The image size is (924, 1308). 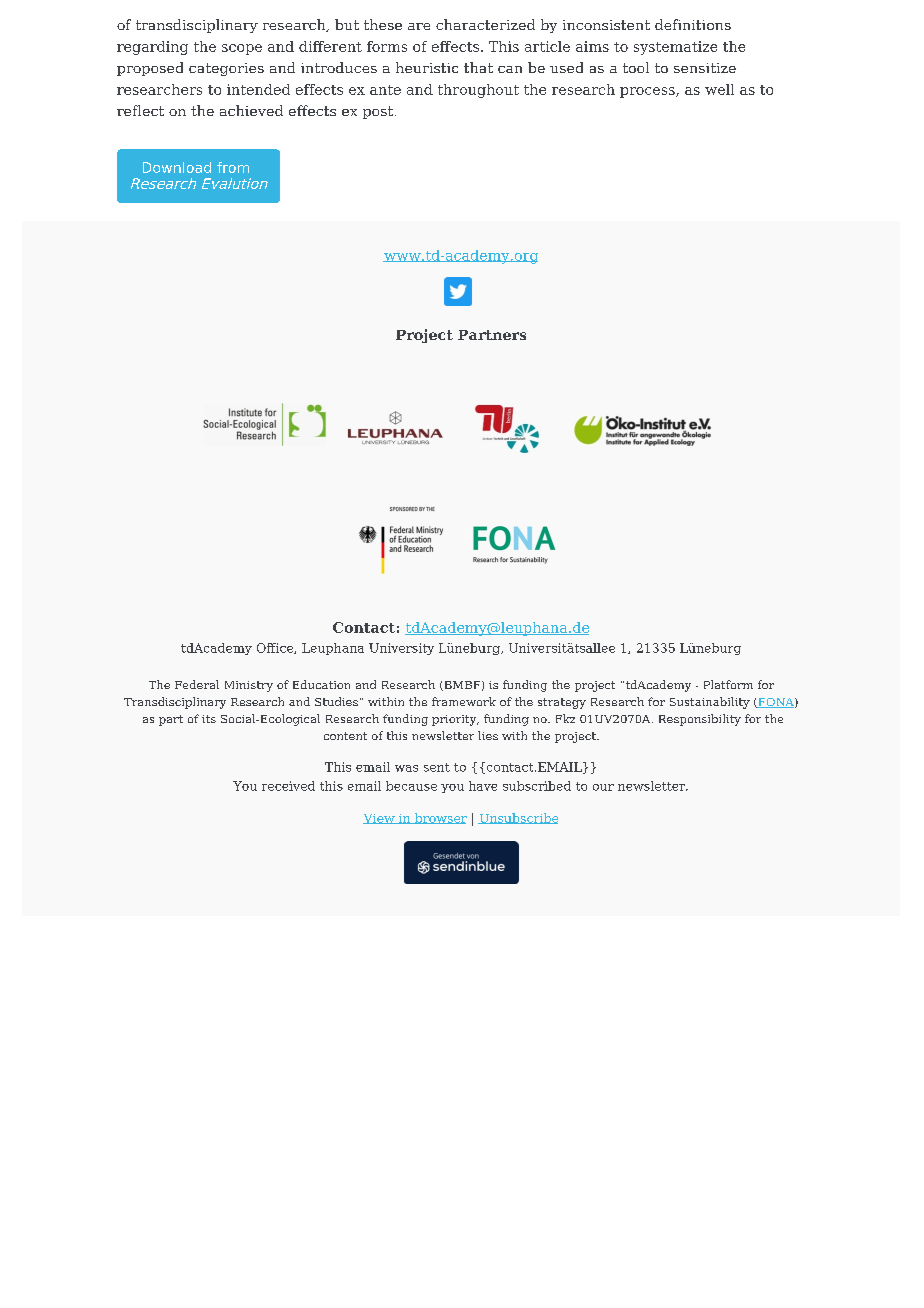 I want to click on systematize, so click(x=675, y=48).
